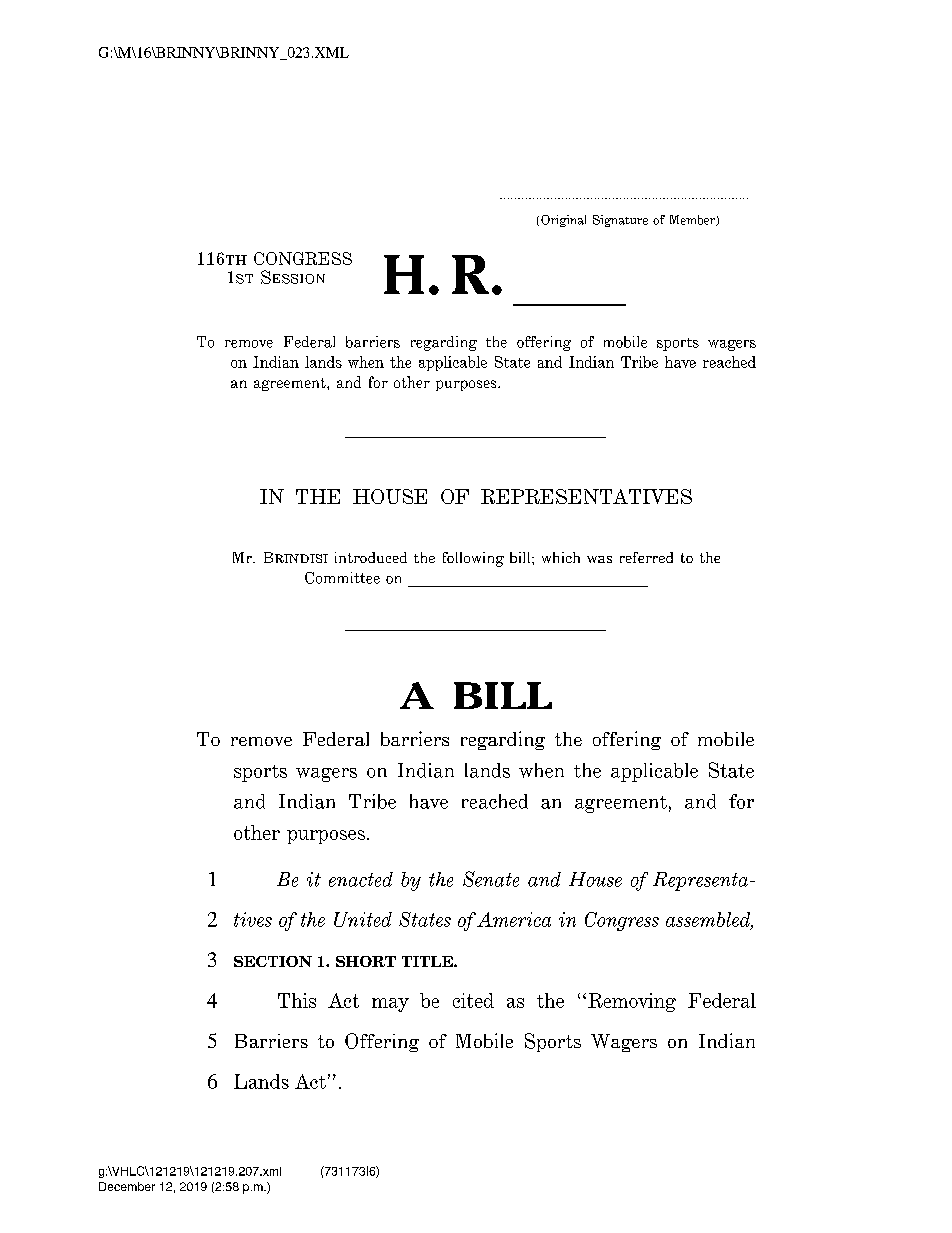  What do you see at coordinates (561, 557) in the page?
I see `which` at bounding box center [561, 557].
